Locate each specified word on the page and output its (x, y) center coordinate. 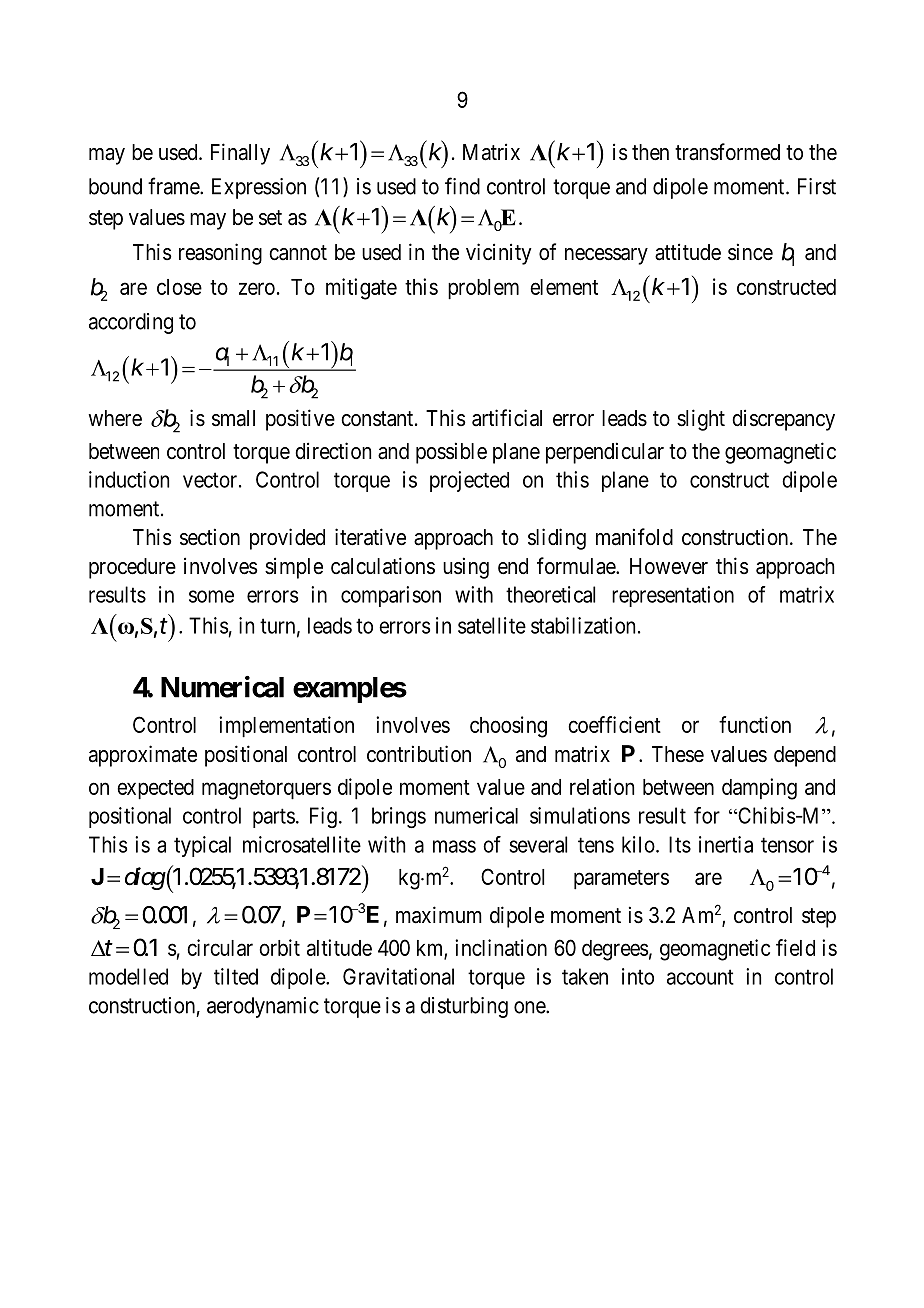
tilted (236, 976)
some (211, 596)
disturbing (464, 1007)
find (462, 186)
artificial (507, 418)
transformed (727, 152)
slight (701, 420)
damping (759, 789)
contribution (419, 753)
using (466, 568)
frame (174, 186)
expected (155, 789)
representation (673, 596)
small (233, 418)
